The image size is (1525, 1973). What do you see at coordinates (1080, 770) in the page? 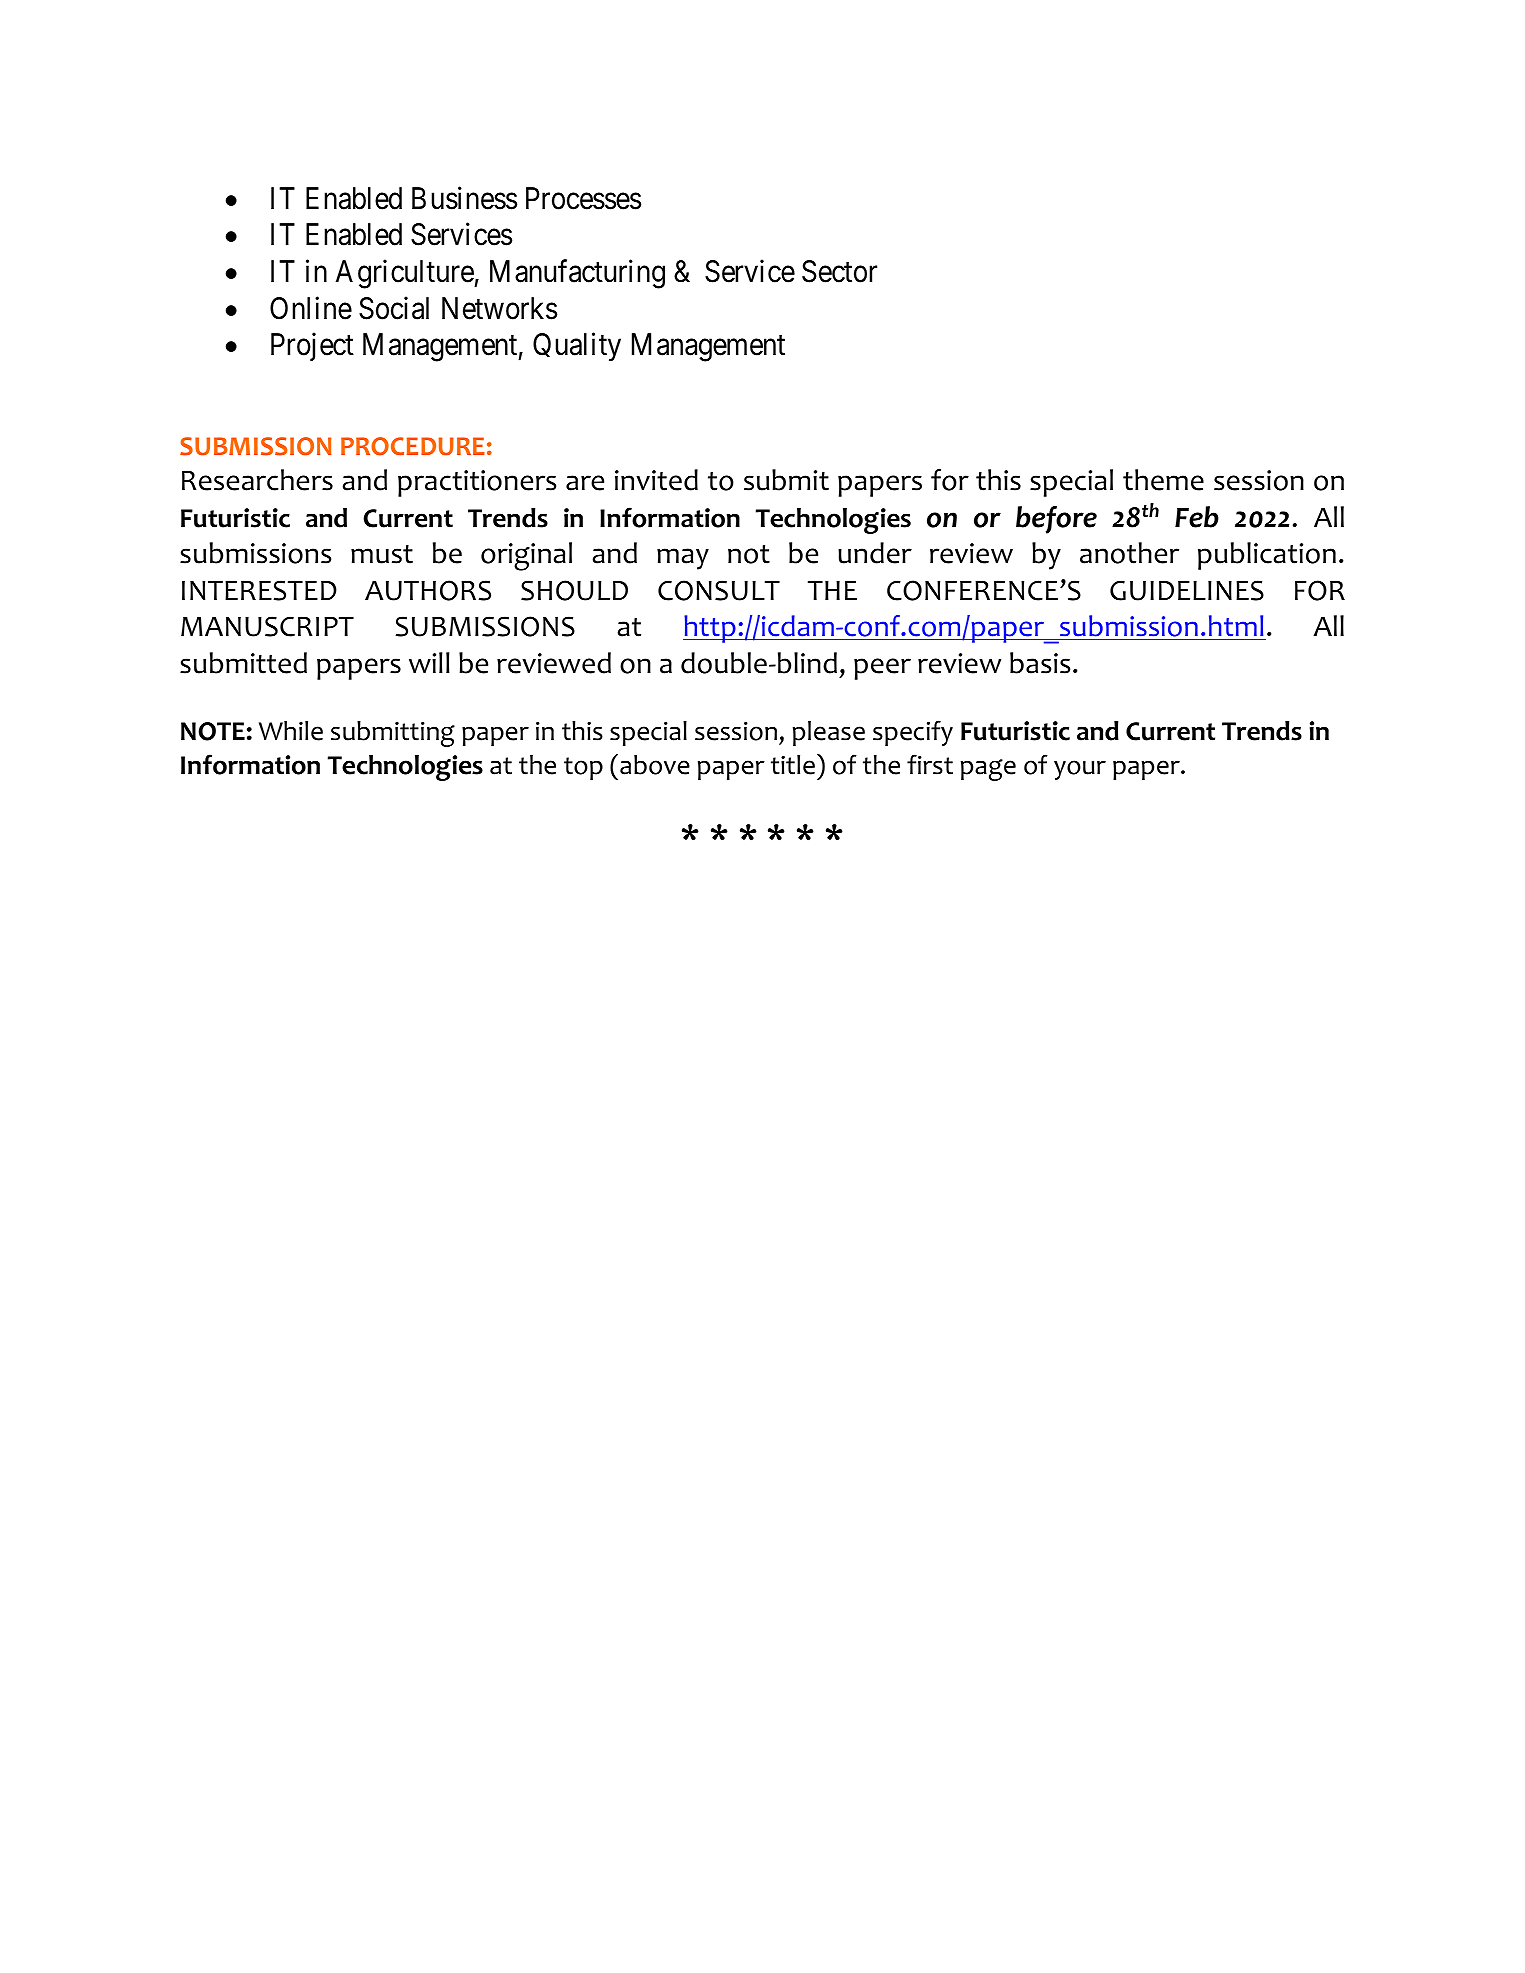
I see `your` at bounding box center [1080, 770].
